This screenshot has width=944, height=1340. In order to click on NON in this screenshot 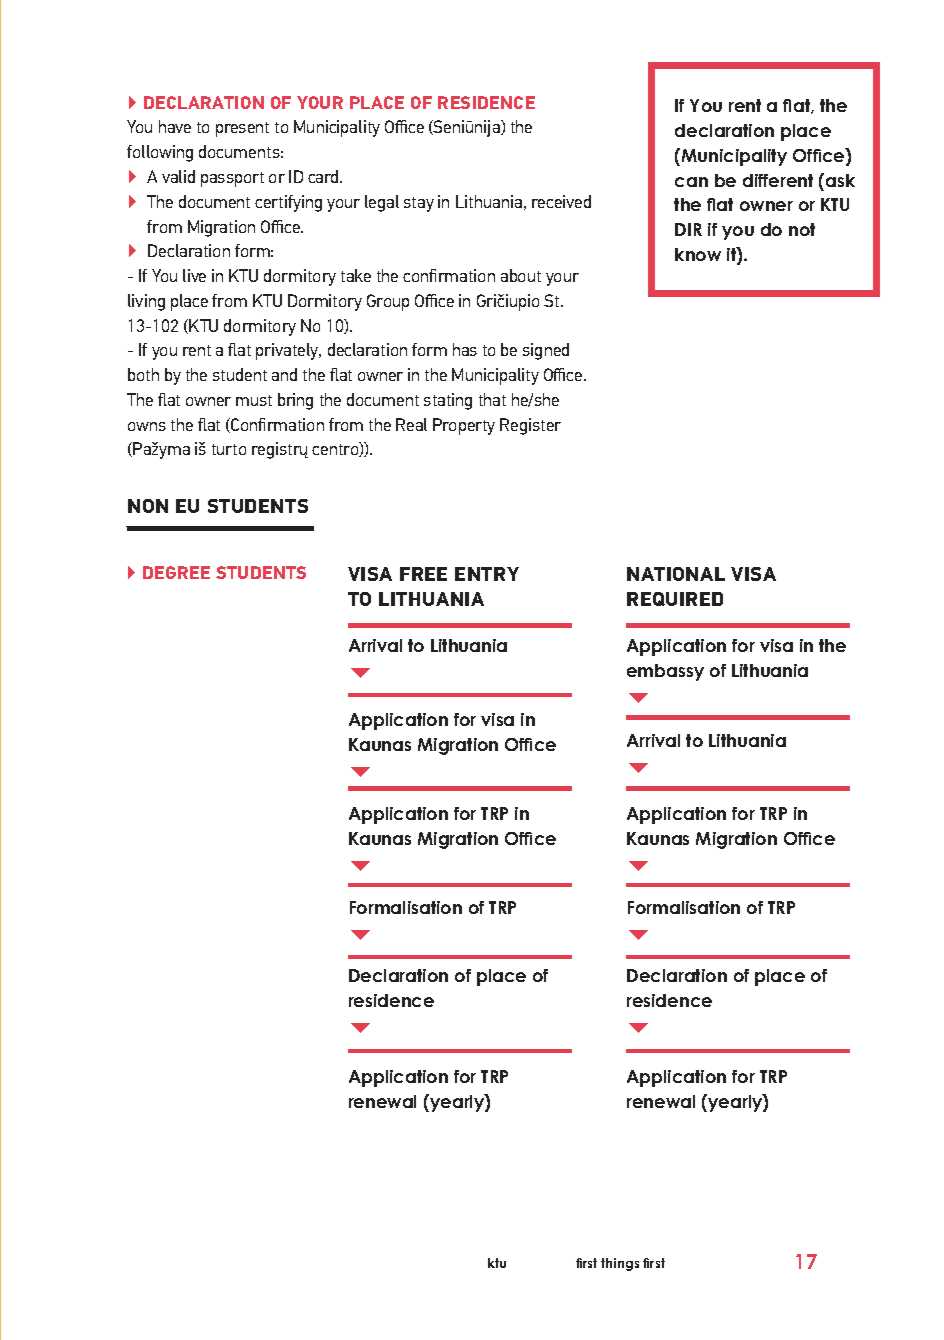, I will do `click(148, 506)`.
